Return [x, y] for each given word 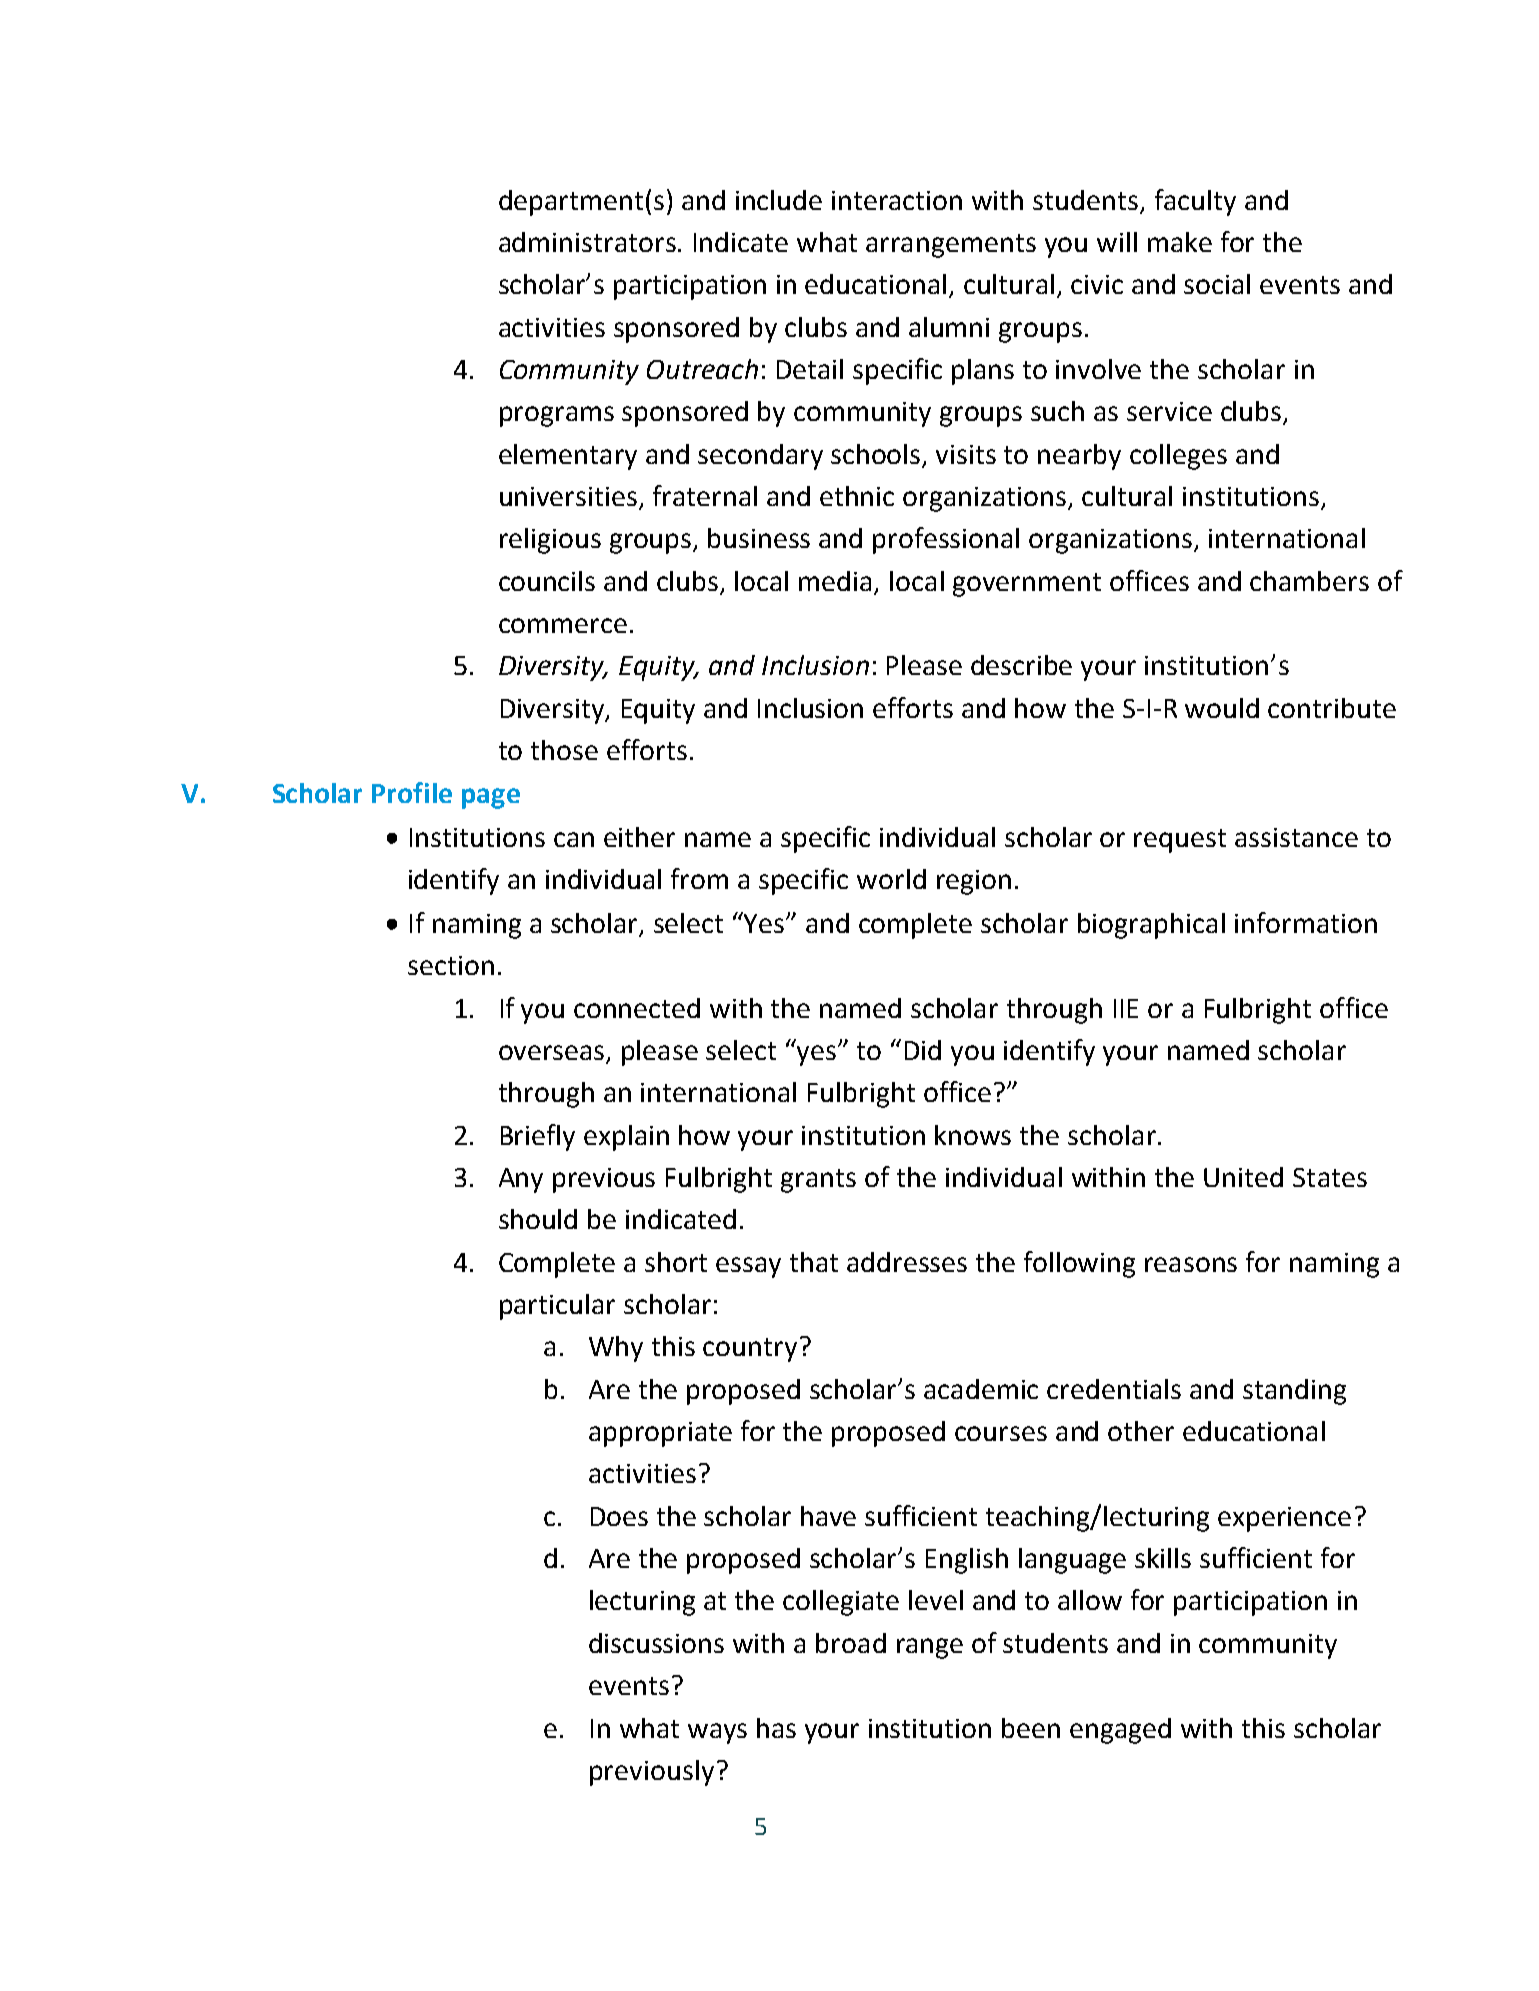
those [564, 750]
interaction [897, 200]
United [1243, 1177]
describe [1021, 665]
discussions [656, 1643]
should [538, 1219]
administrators [589, 242]
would [1222, 708]
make [1180, 242]
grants [818, 1181]
